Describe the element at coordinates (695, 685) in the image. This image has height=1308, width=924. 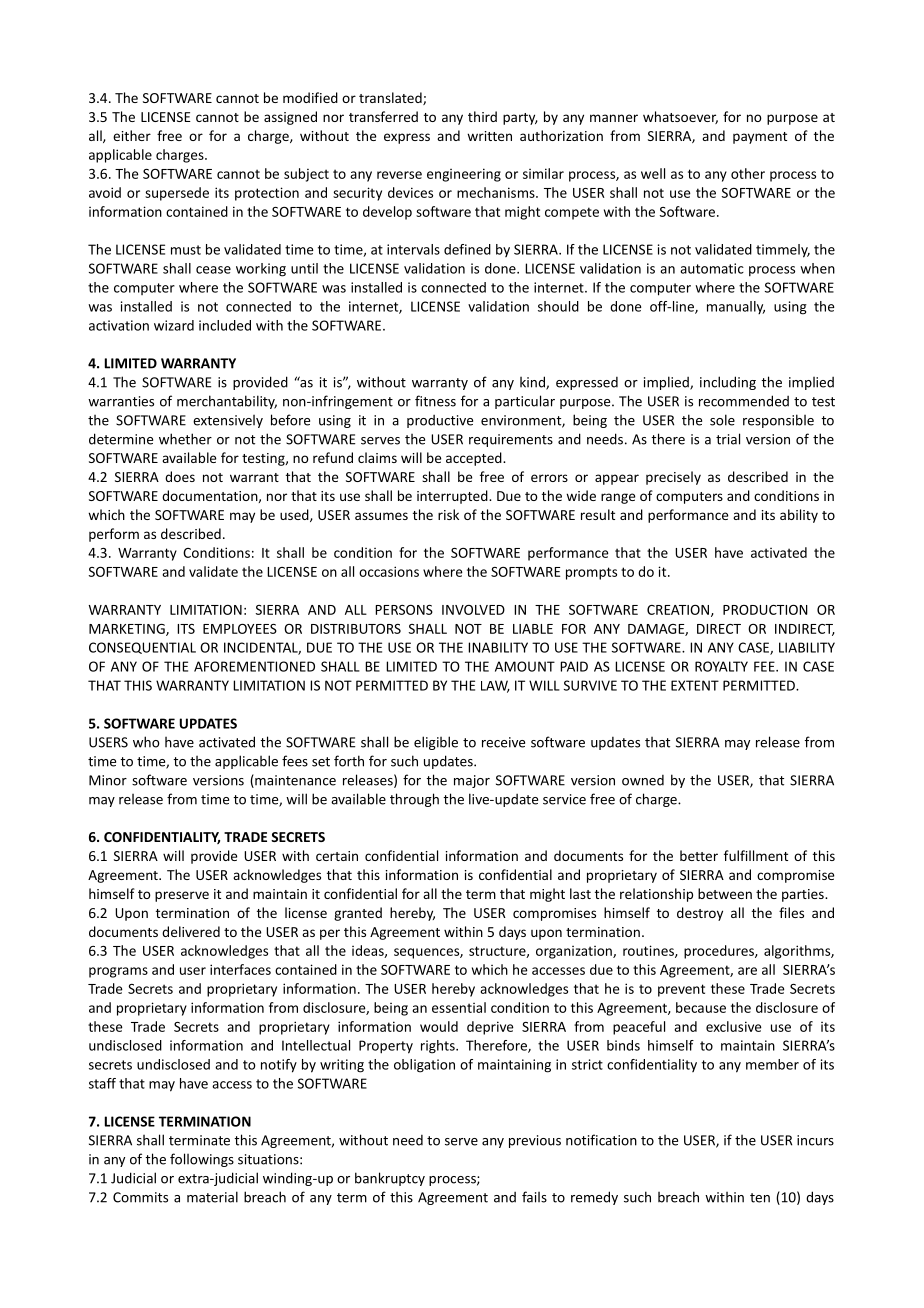
I see `EXTENT` at that location.
